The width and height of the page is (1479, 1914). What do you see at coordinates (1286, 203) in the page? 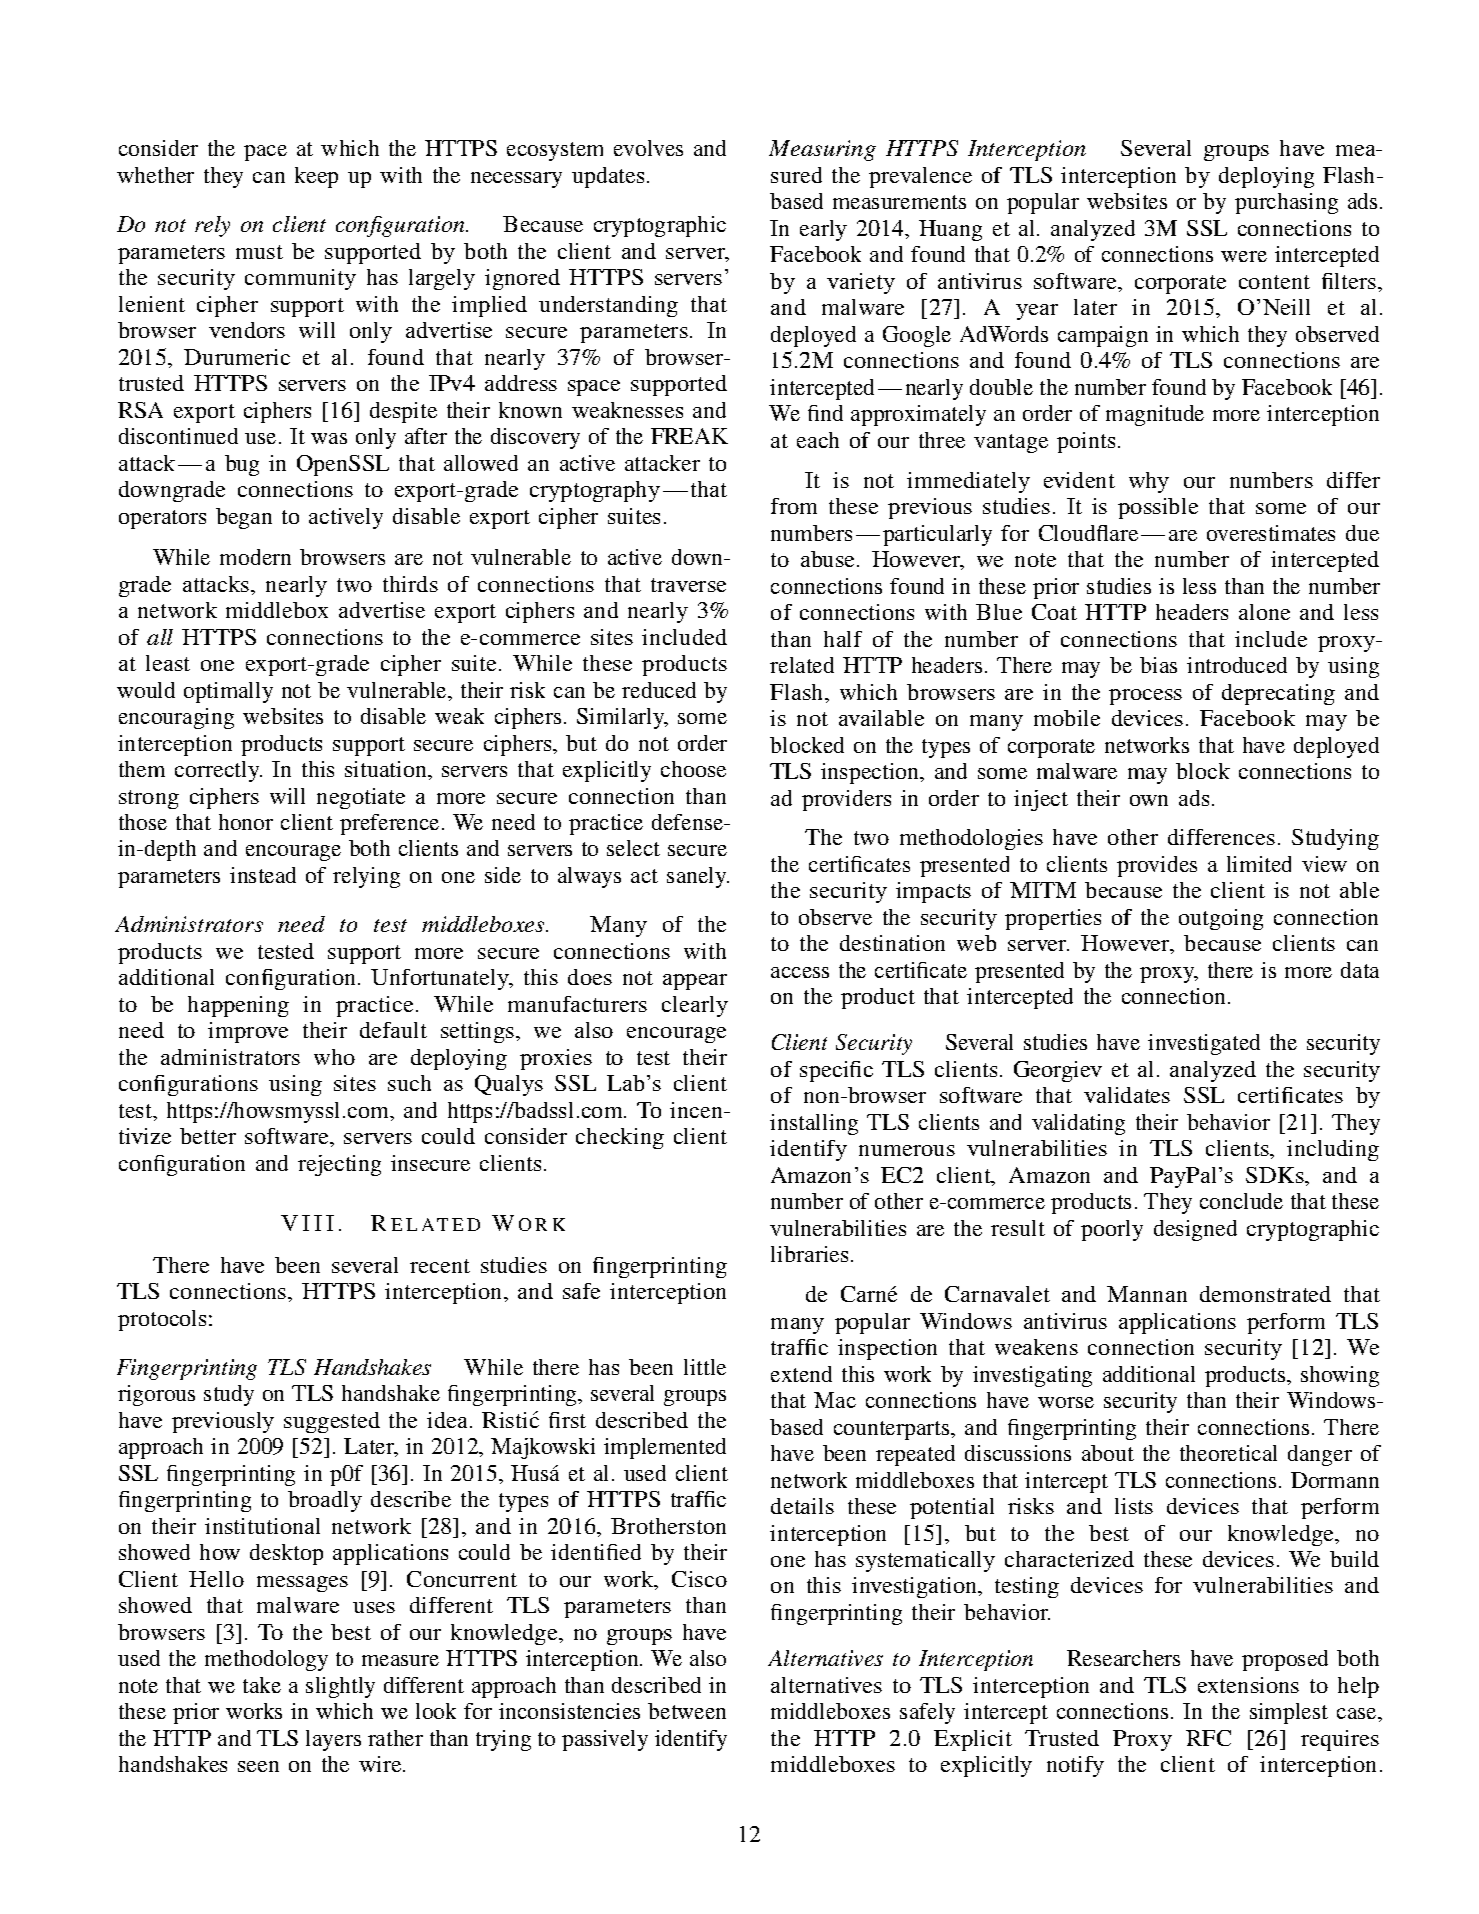
I see `purchasing` at bounding box center [1286, 203].
